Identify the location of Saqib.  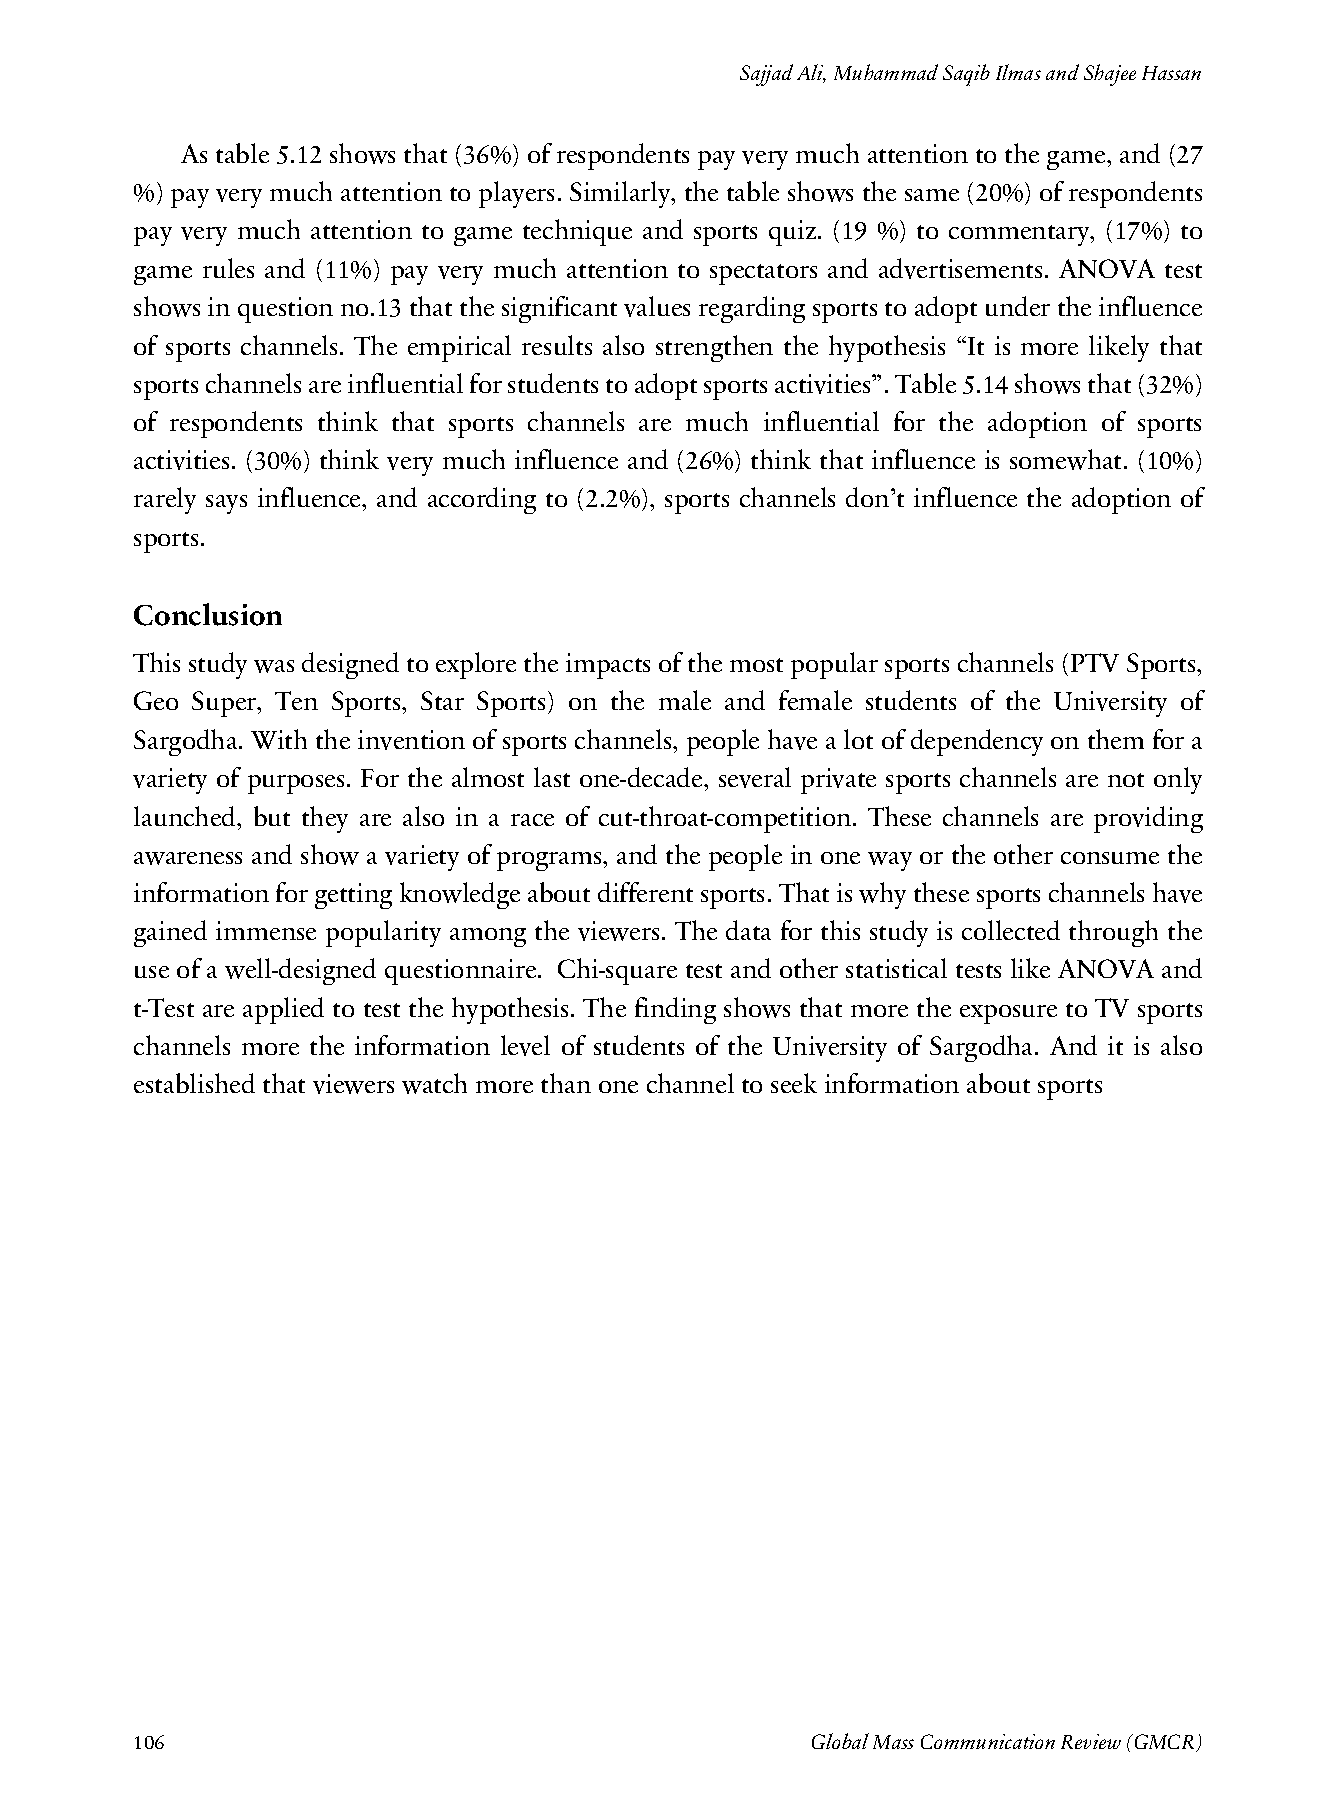
(966, 75).
